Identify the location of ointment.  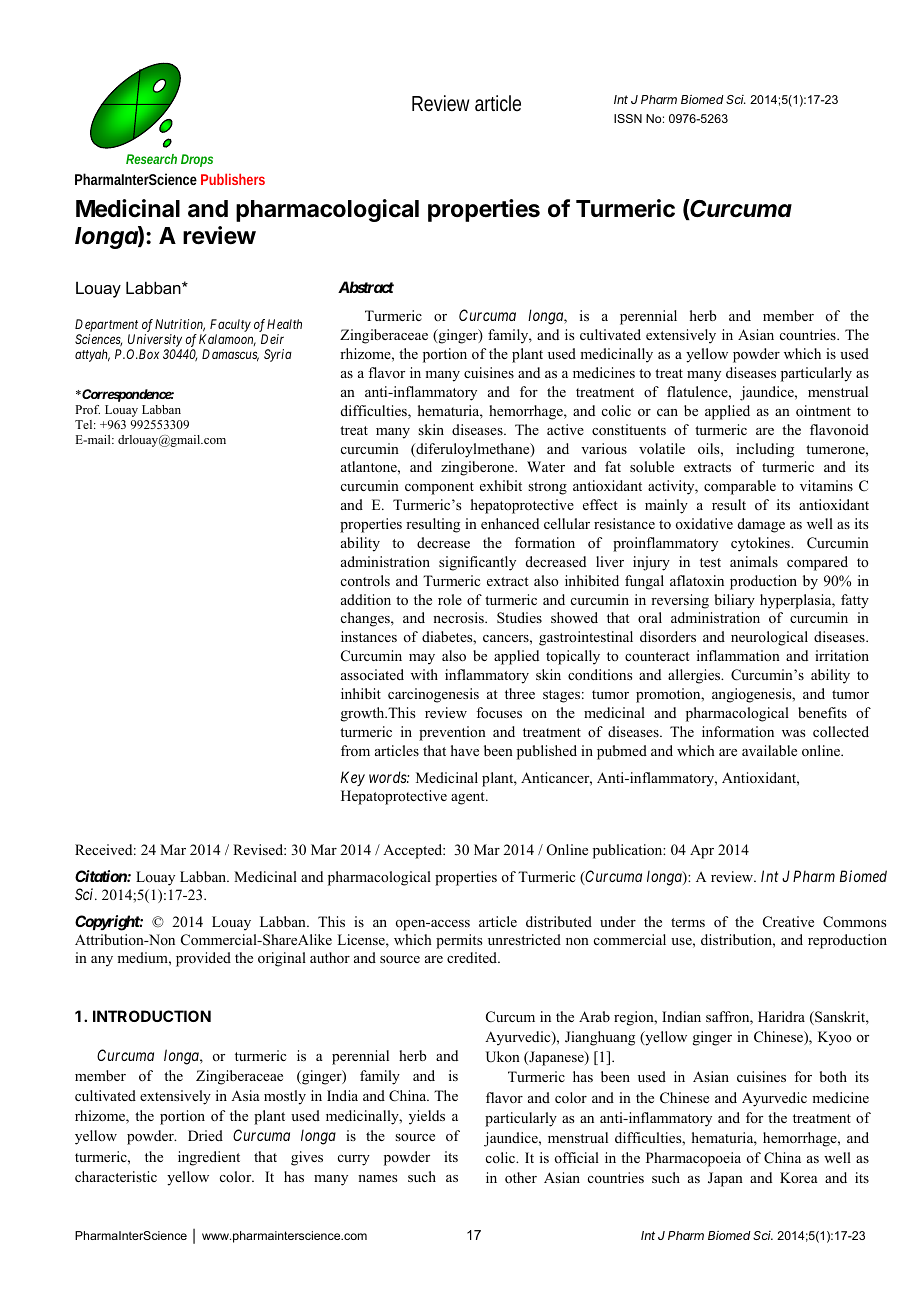
(823, 411).
